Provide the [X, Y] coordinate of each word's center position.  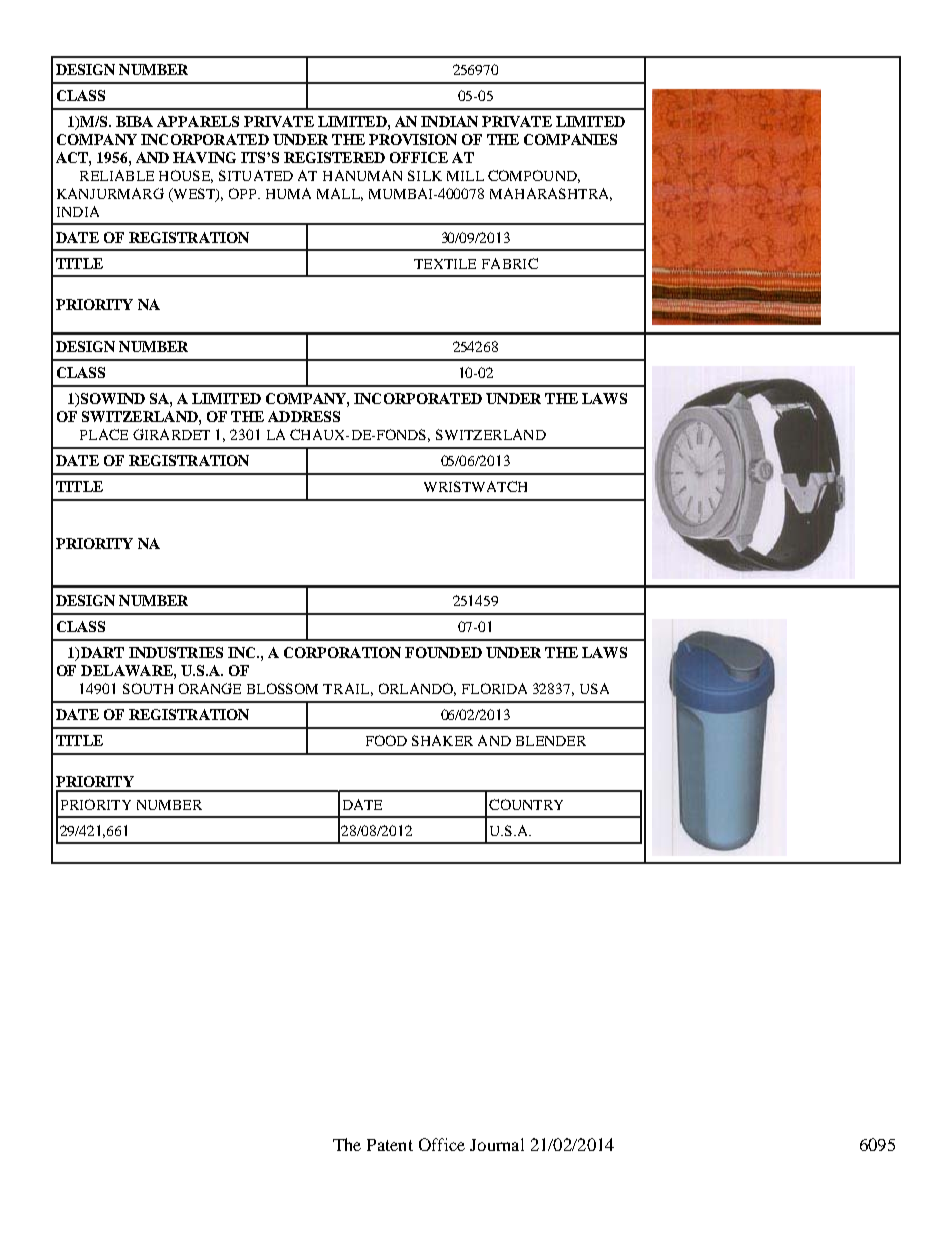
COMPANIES [570, 139]
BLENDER [551, 741]
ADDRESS [304, 416]
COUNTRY [526, 804]
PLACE [104, 434]
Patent [390, 1145]
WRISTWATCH [475, 486]
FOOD [386, 740]
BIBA [134, 121]
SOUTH [148, 688]
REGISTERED [334, 157]
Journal [497, 1144]
